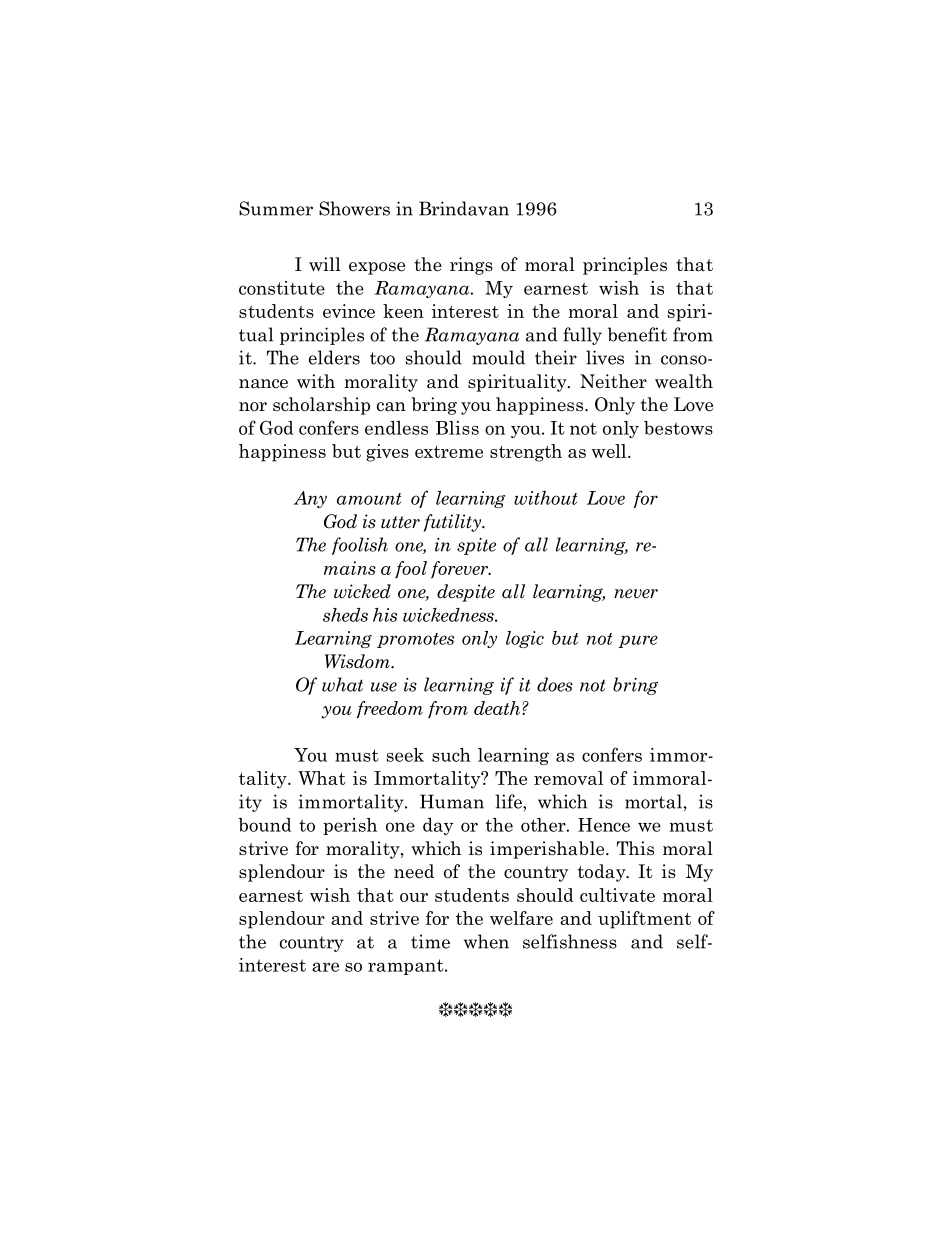 The width and height of the image is (952, 1233). What do you see at coordinates (471, 266) in the image?
I see `rings` at bounding box center [471, 266].
